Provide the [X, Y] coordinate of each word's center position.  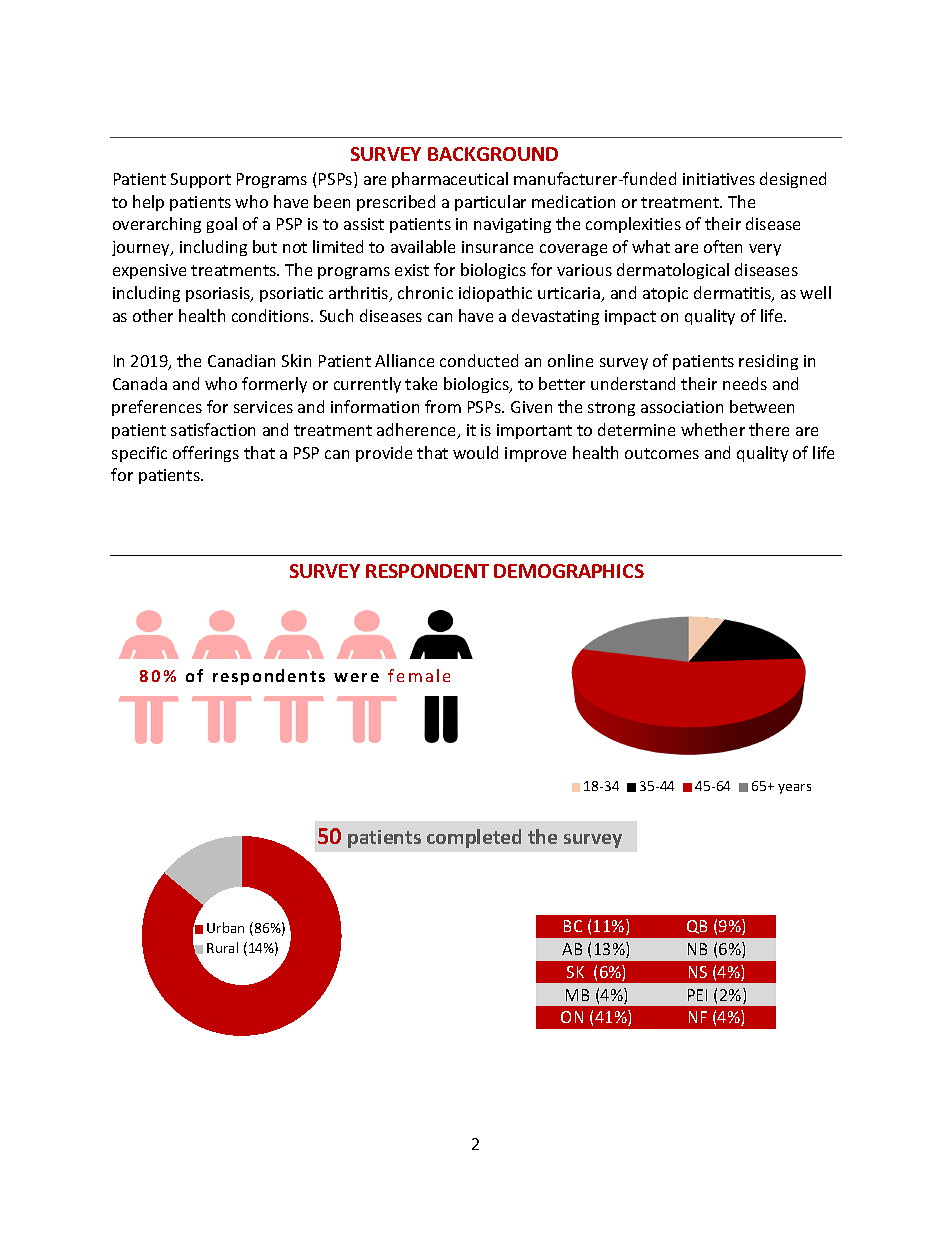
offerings [206, 454]
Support [201, 180]
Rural [222, 947]
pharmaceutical [450, 180]
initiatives [719, 179]
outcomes [662, 453]
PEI [697, 995]
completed [474, 838]
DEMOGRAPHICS [569, 571]
